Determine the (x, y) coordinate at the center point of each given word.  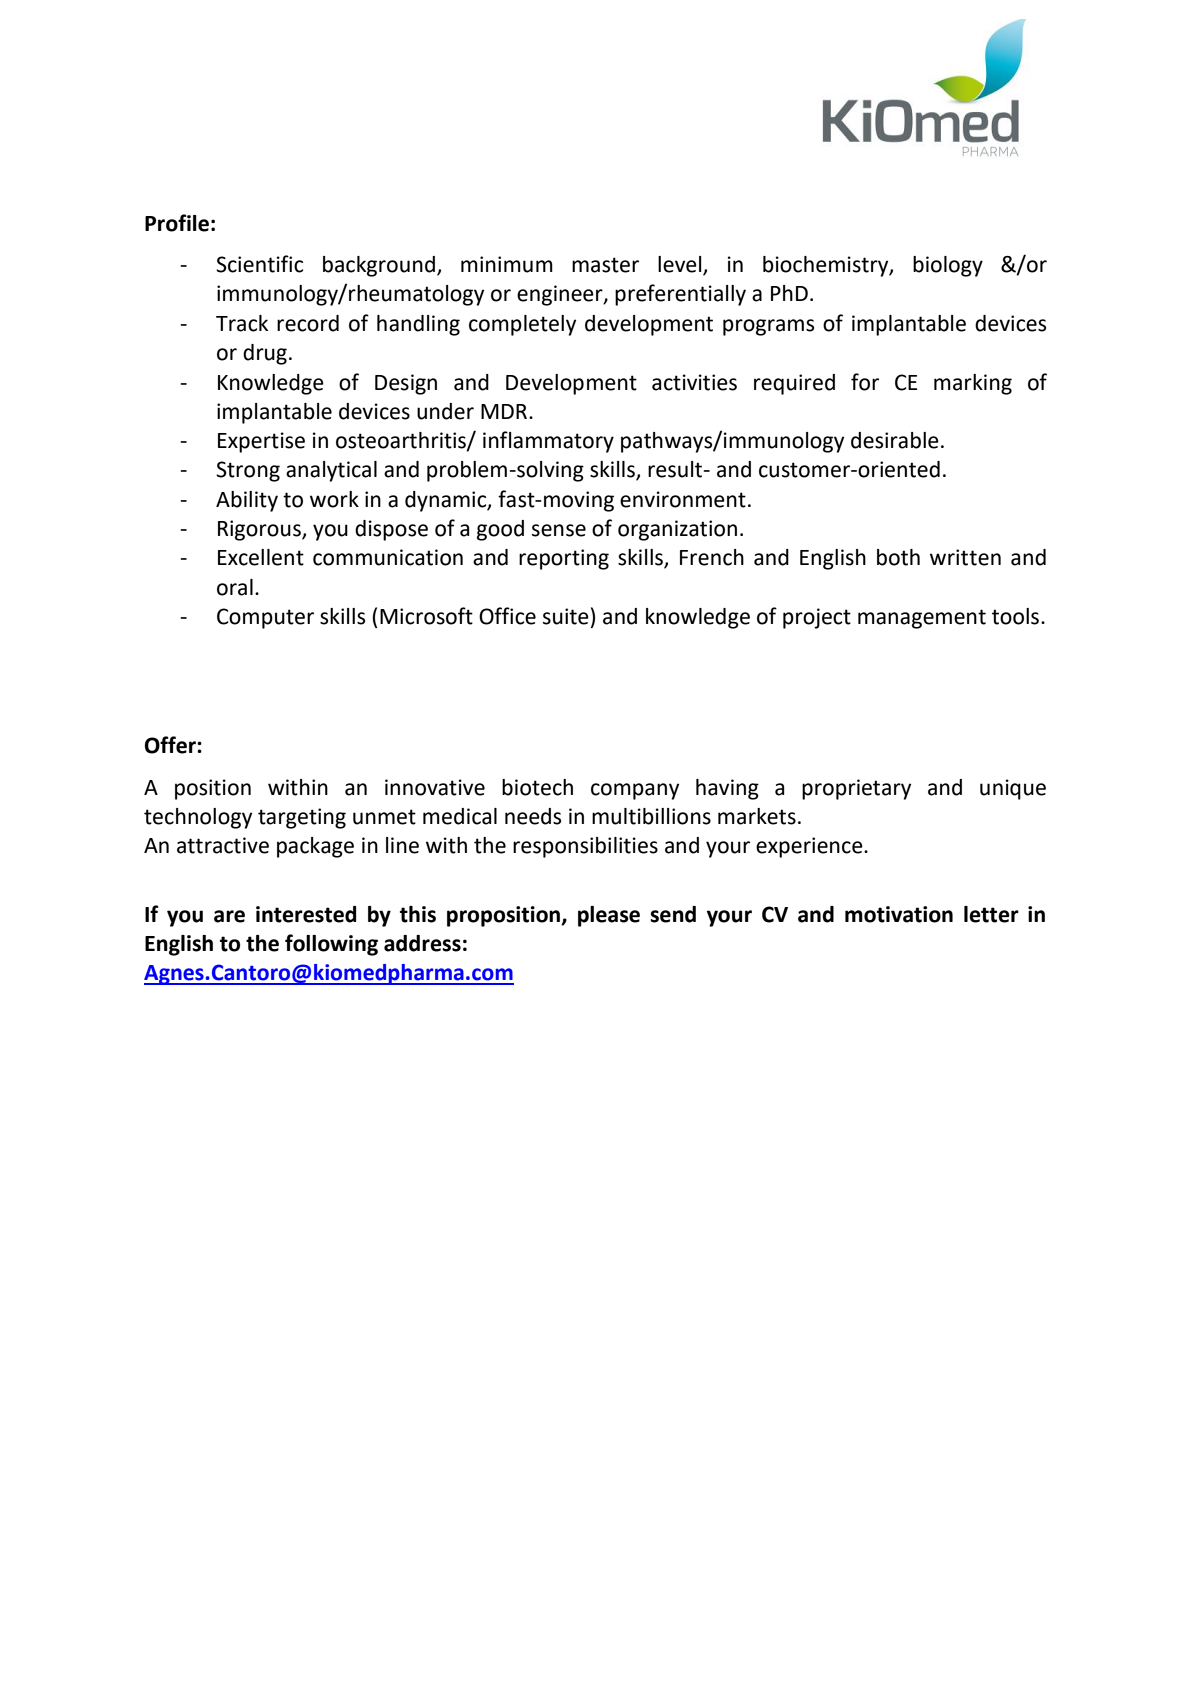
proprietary (856, 789)
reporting (564, 559)
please (609, 916)
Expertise (261, 442)
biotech (537, 787)
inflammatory (548, 442)
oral (235, 587)
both (898, 557)
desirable (895, 440)
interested (306, 914)
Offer (171, 745)
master (605, 265)
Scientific (259, 264)
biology (948, 266)
